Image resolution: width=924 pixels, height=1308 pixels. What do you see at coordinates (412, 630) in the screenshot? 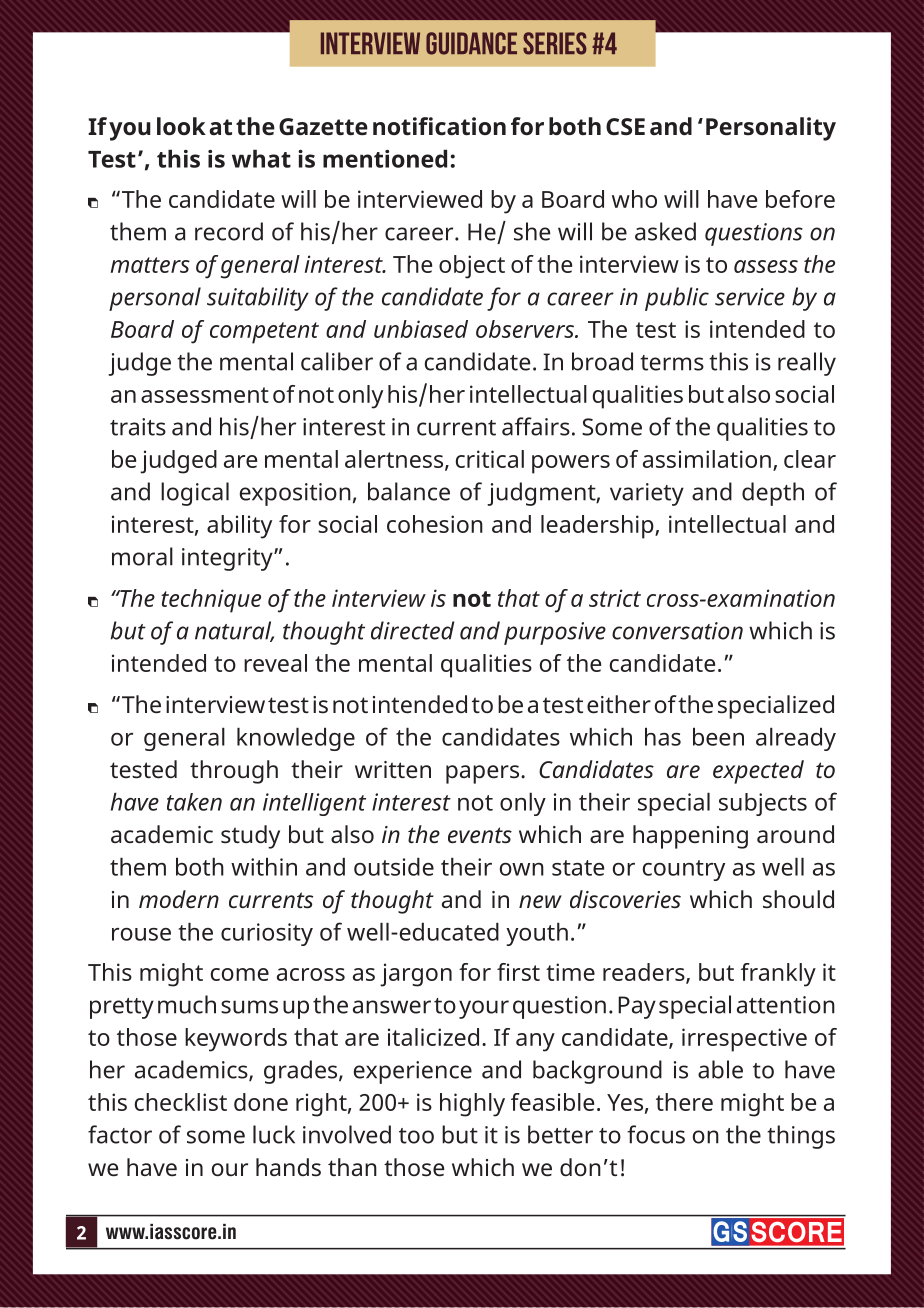
I see `directed` at bounding box center [412, 630].
